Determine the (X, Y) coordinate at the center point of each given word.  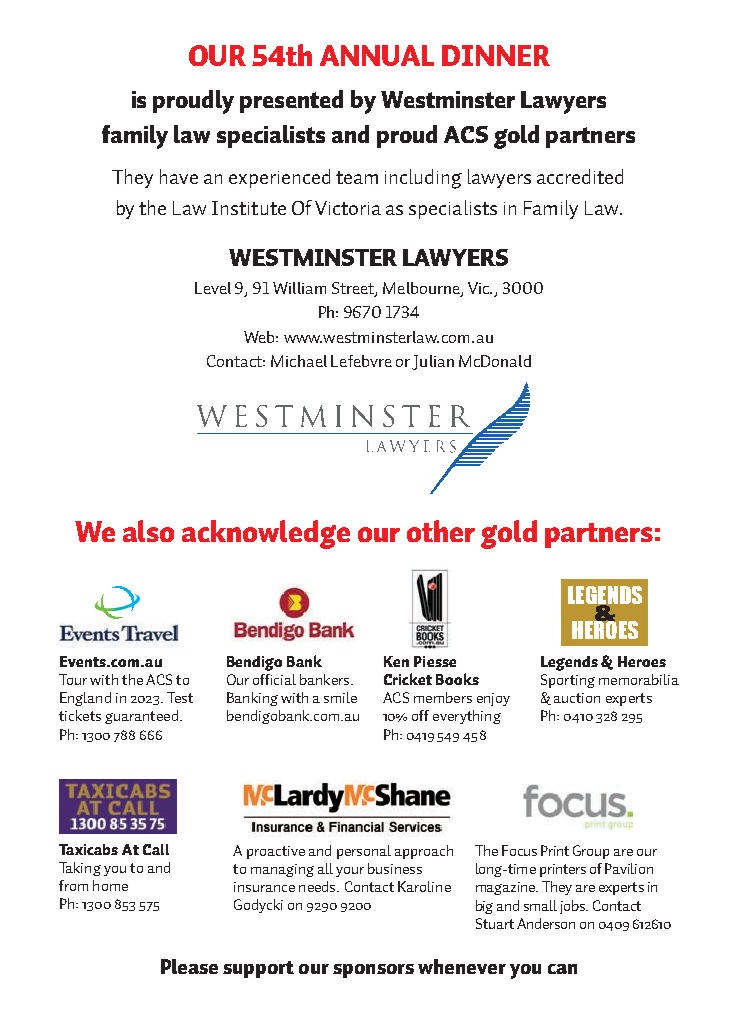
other (441, 531)
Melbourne (422, 289)
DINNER (496, 55)
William (299, 288)
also (148, 531)
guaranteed (141, 717)
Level (213, 288)
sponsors (373, 971)
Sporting (568, 681)
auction (577, 698)
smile (340, 697)
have (179, 176)
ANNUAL (377, 55)
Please (189, 966)
